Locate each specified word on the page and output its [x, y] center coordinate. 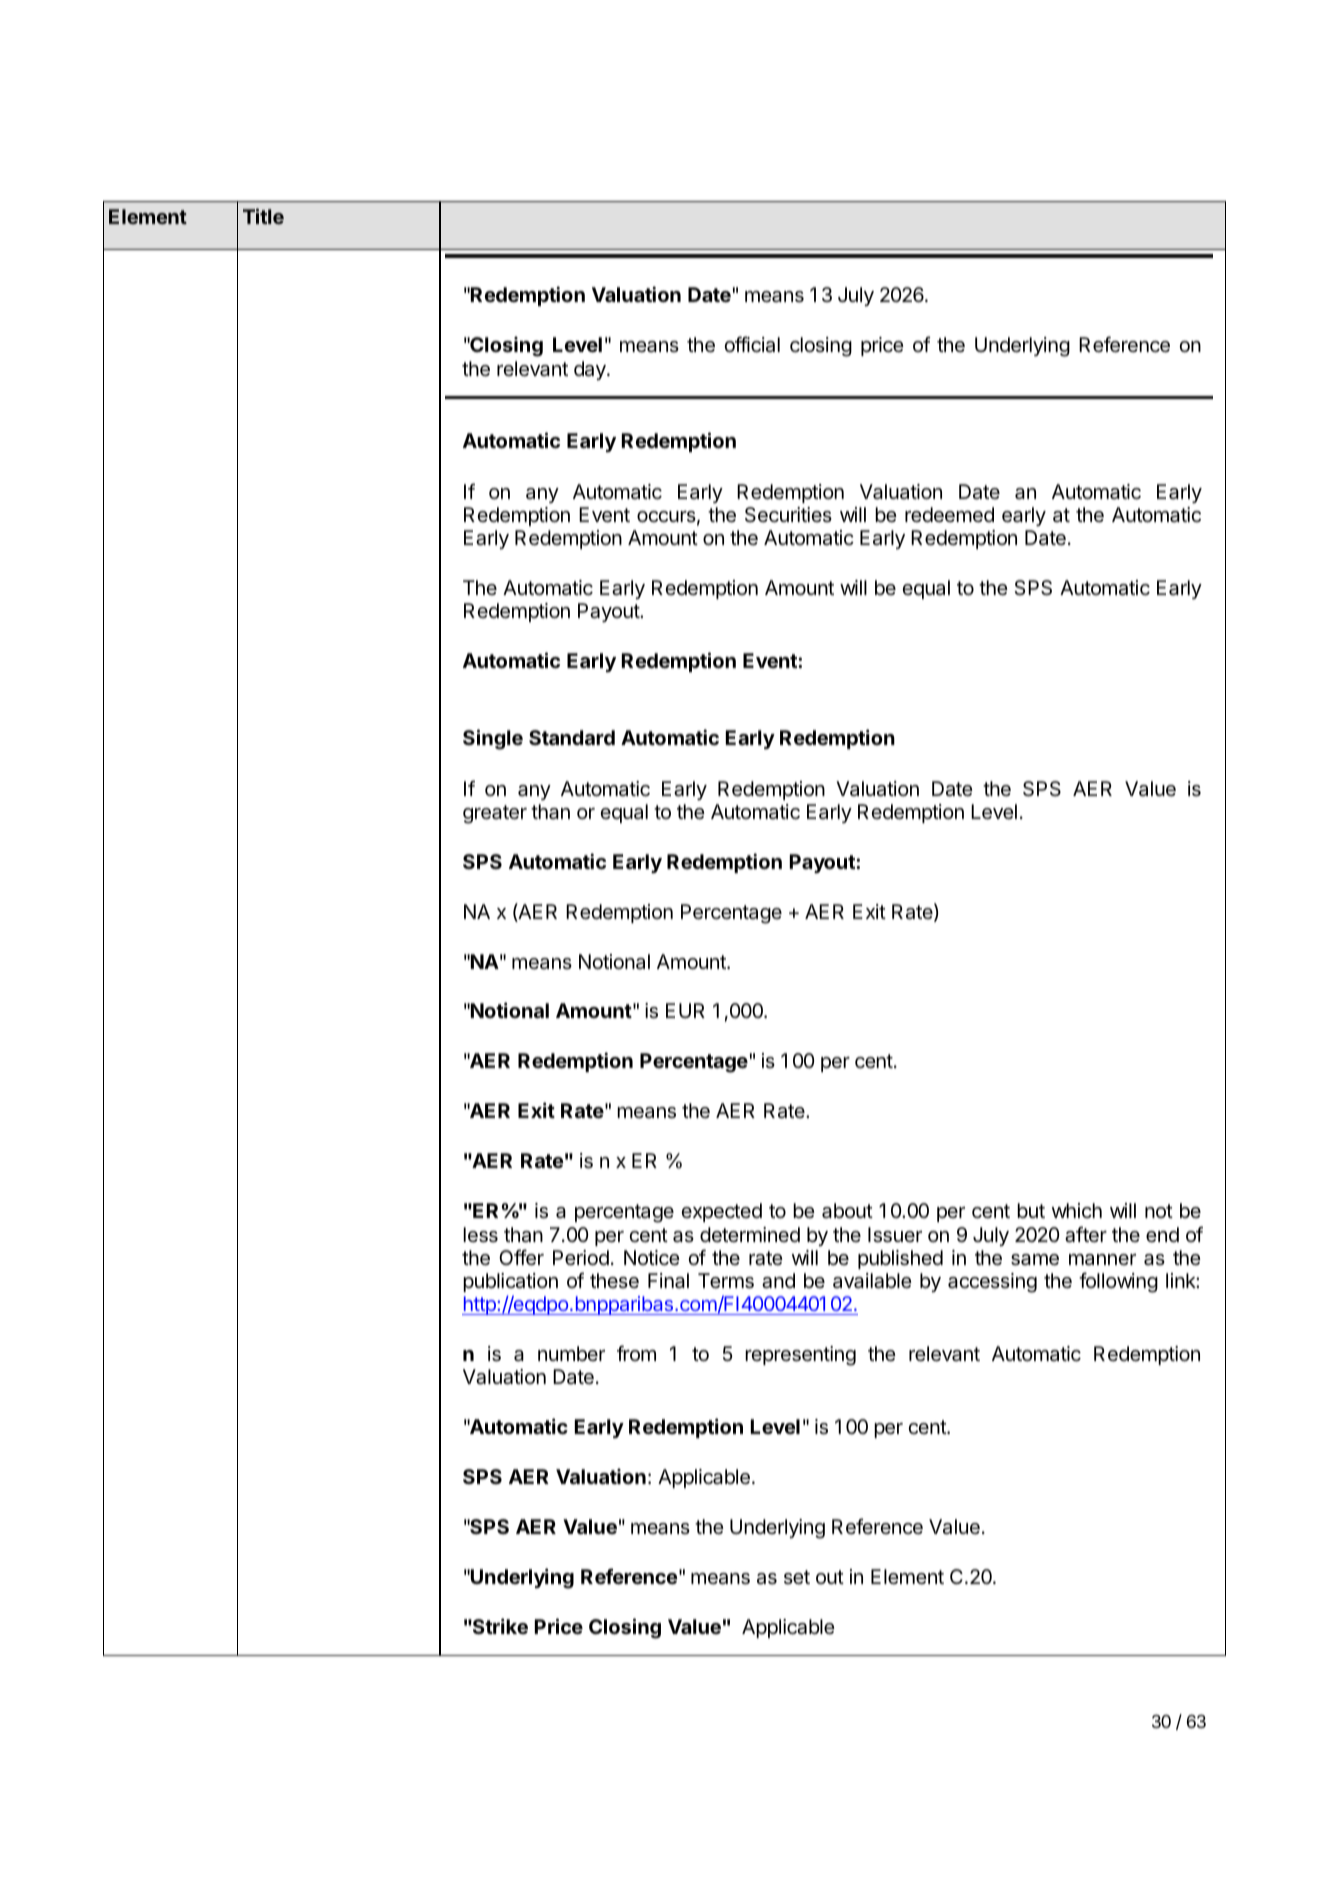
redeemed [949, 514]
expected [721, 1212]
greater [495, 814]
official [752, 344]
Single [493, 739]
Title [263, 216]
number [571, 1353]
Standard [572, 737]
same [1035, 1260]
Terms [726, 1281]
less [480, 1235]
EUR [685, 1010]
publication [510, 1282]
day [591, 370]
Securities [788, 515]
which [1077, 1210]
